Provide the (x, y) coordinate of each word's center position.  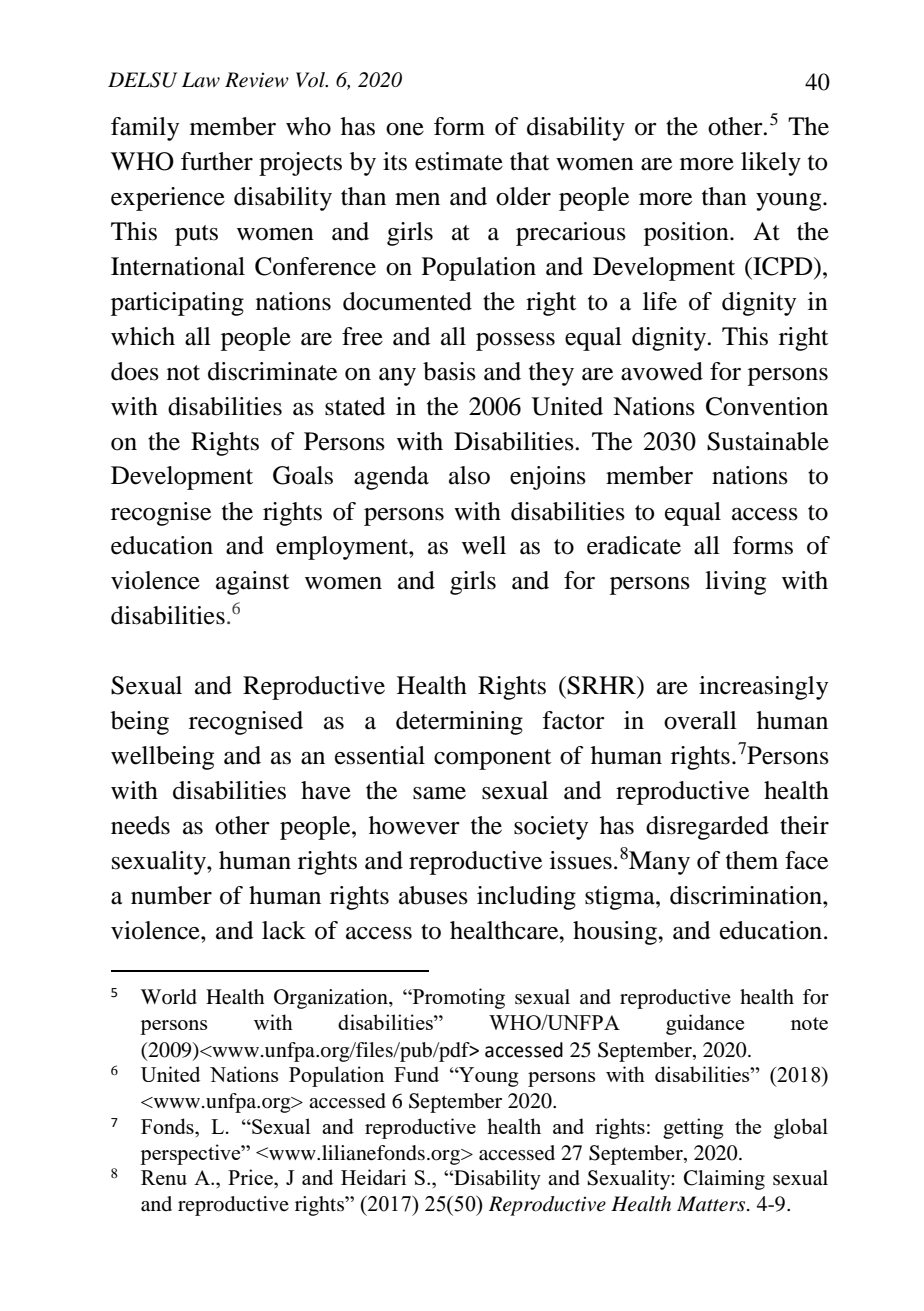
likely (771, 164)
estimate (459, 161)
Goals (303, 475)
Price (251, 1177)
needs (140, 825)
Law (201, 79)
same (439, 793)
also (469, 475)
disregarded (707, 828)
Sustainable (768, 441)
